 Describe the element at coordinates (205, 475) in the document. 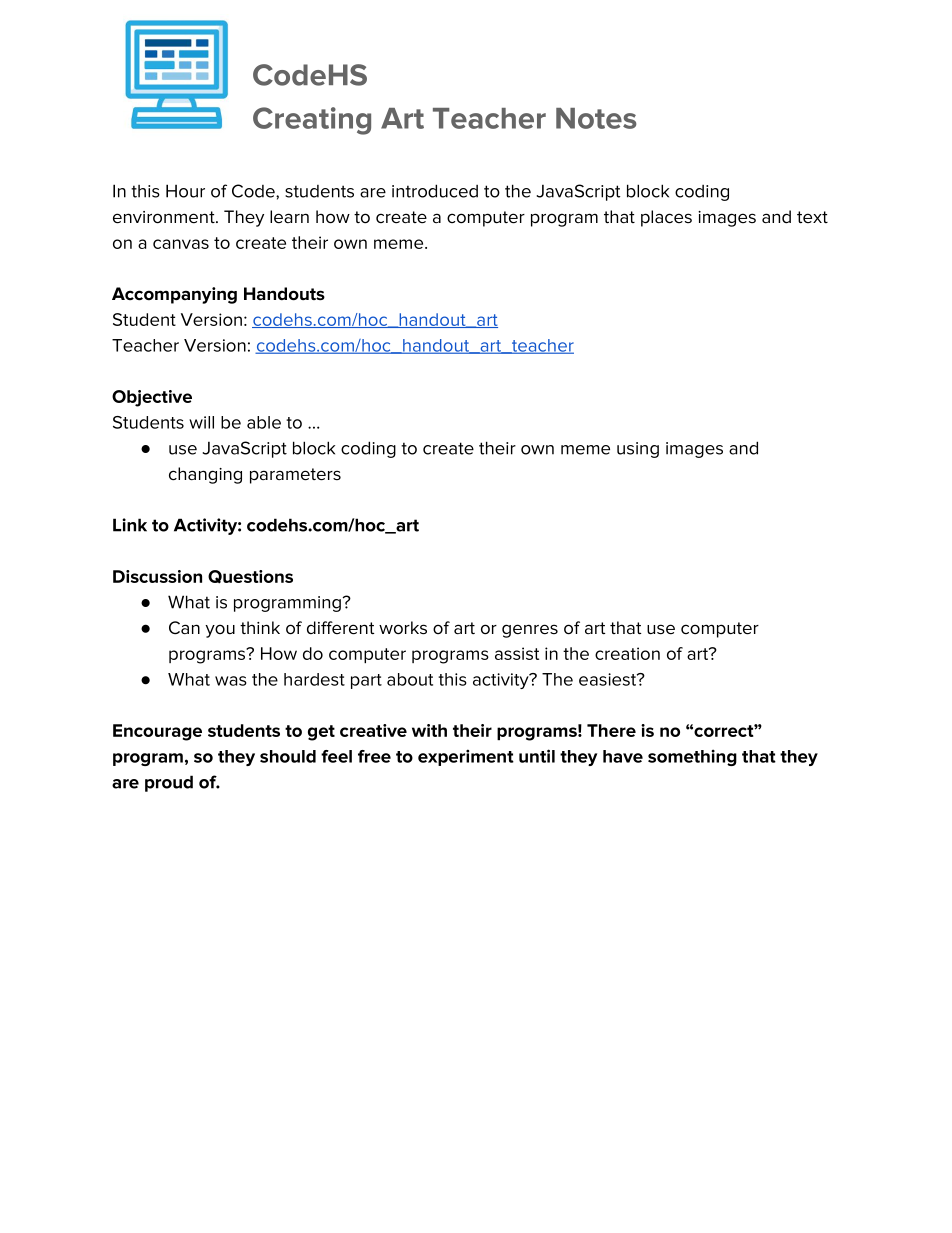

I see `changing` at that location.
